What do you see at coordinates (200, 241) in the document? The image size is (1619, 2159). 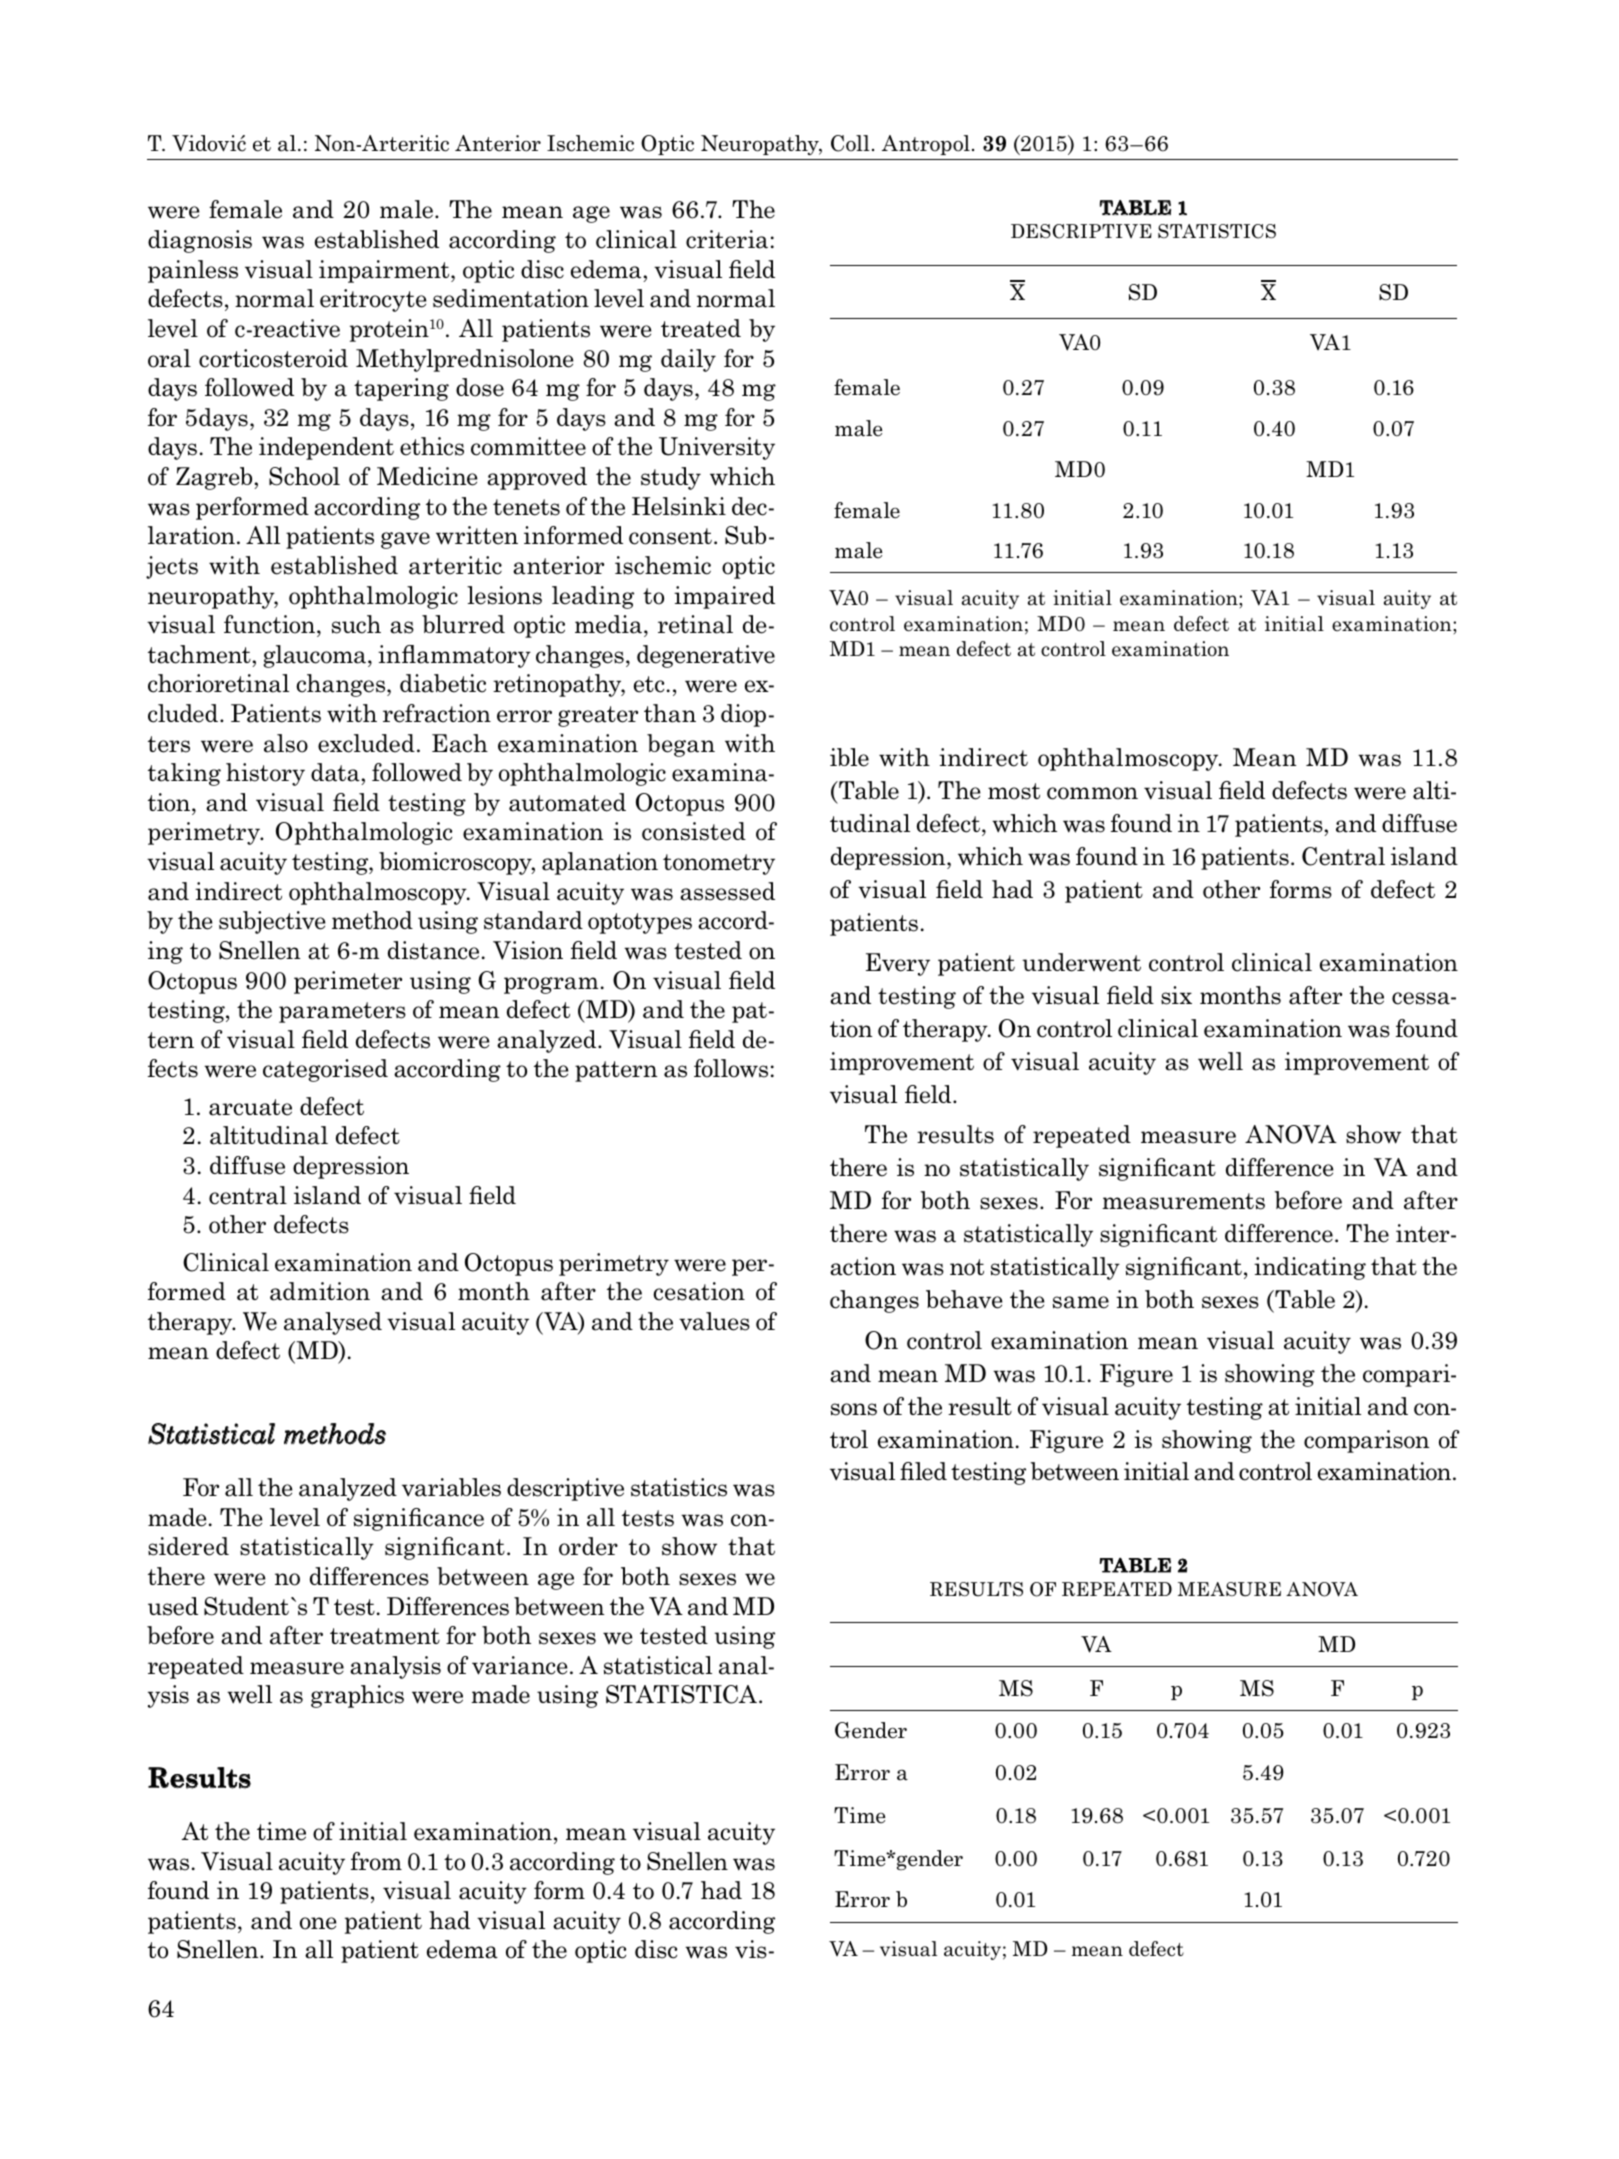 I see `diagnosis` at bounding box center [200, 241].
